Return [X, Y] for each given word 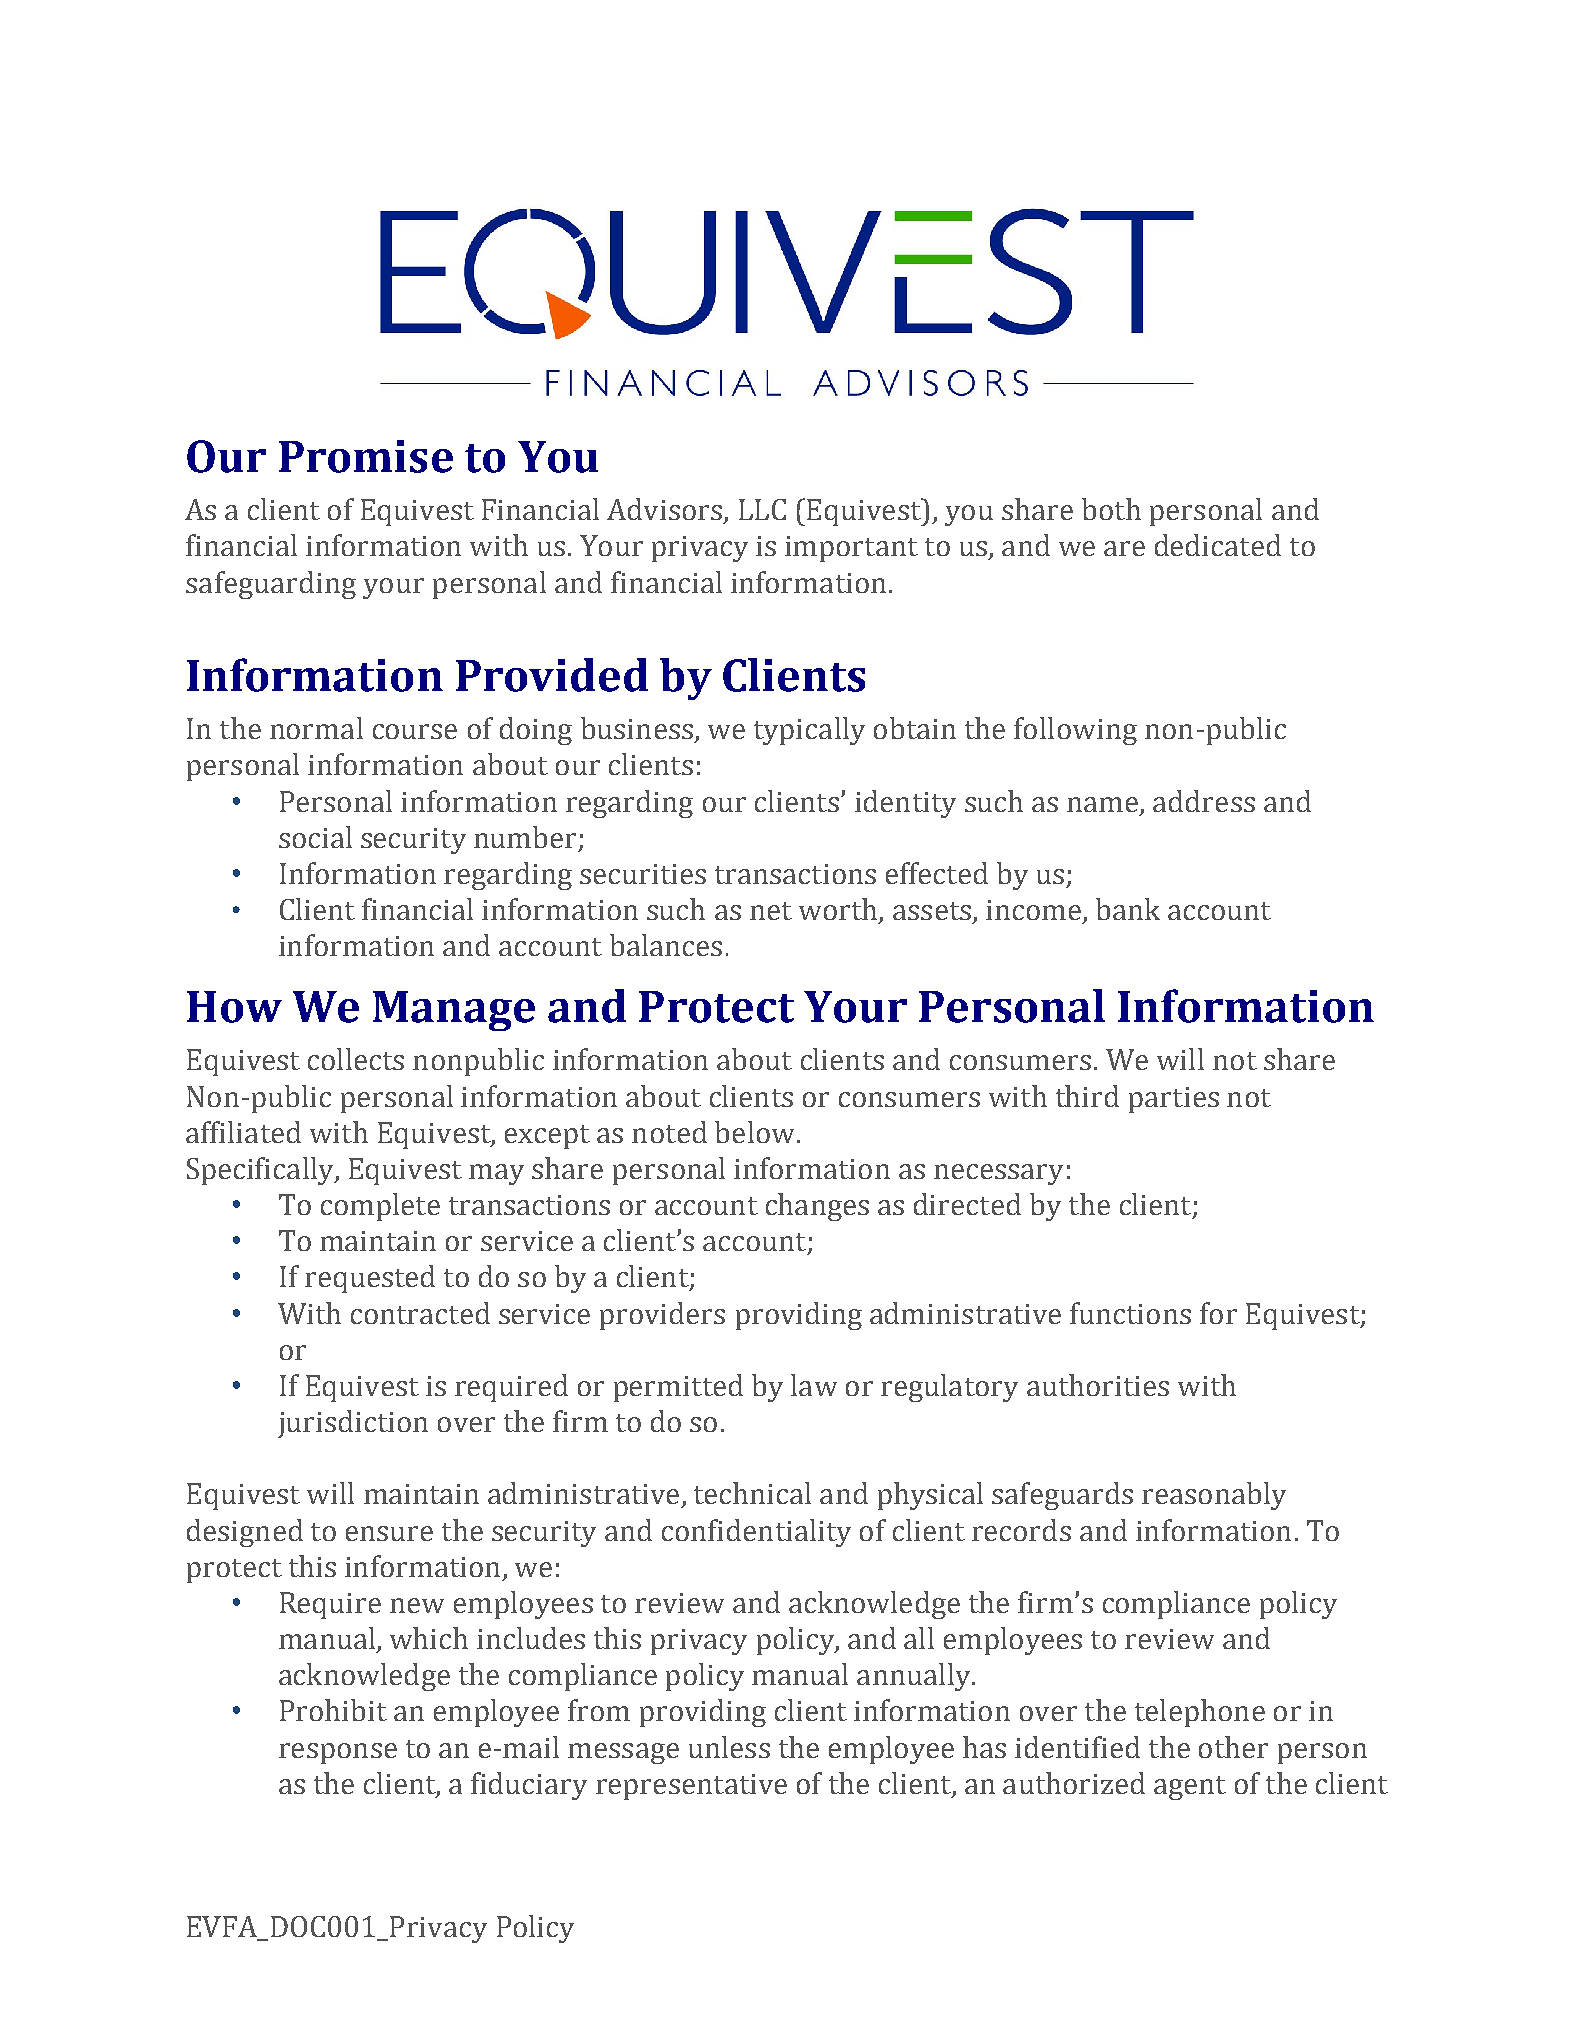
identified [1077, 1747]
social [315, 837]
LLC [762, 509]
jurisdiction [353, 1424]
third [1087, 1096]
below [756, 1132]
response [338, 1753]
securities [643, 874]
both [1111, 509]
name [1102, 804]
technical [752, 1493]
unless [729, 1747]
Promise [366, 456]
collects [356, 1059]
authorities [1098, 1385]
